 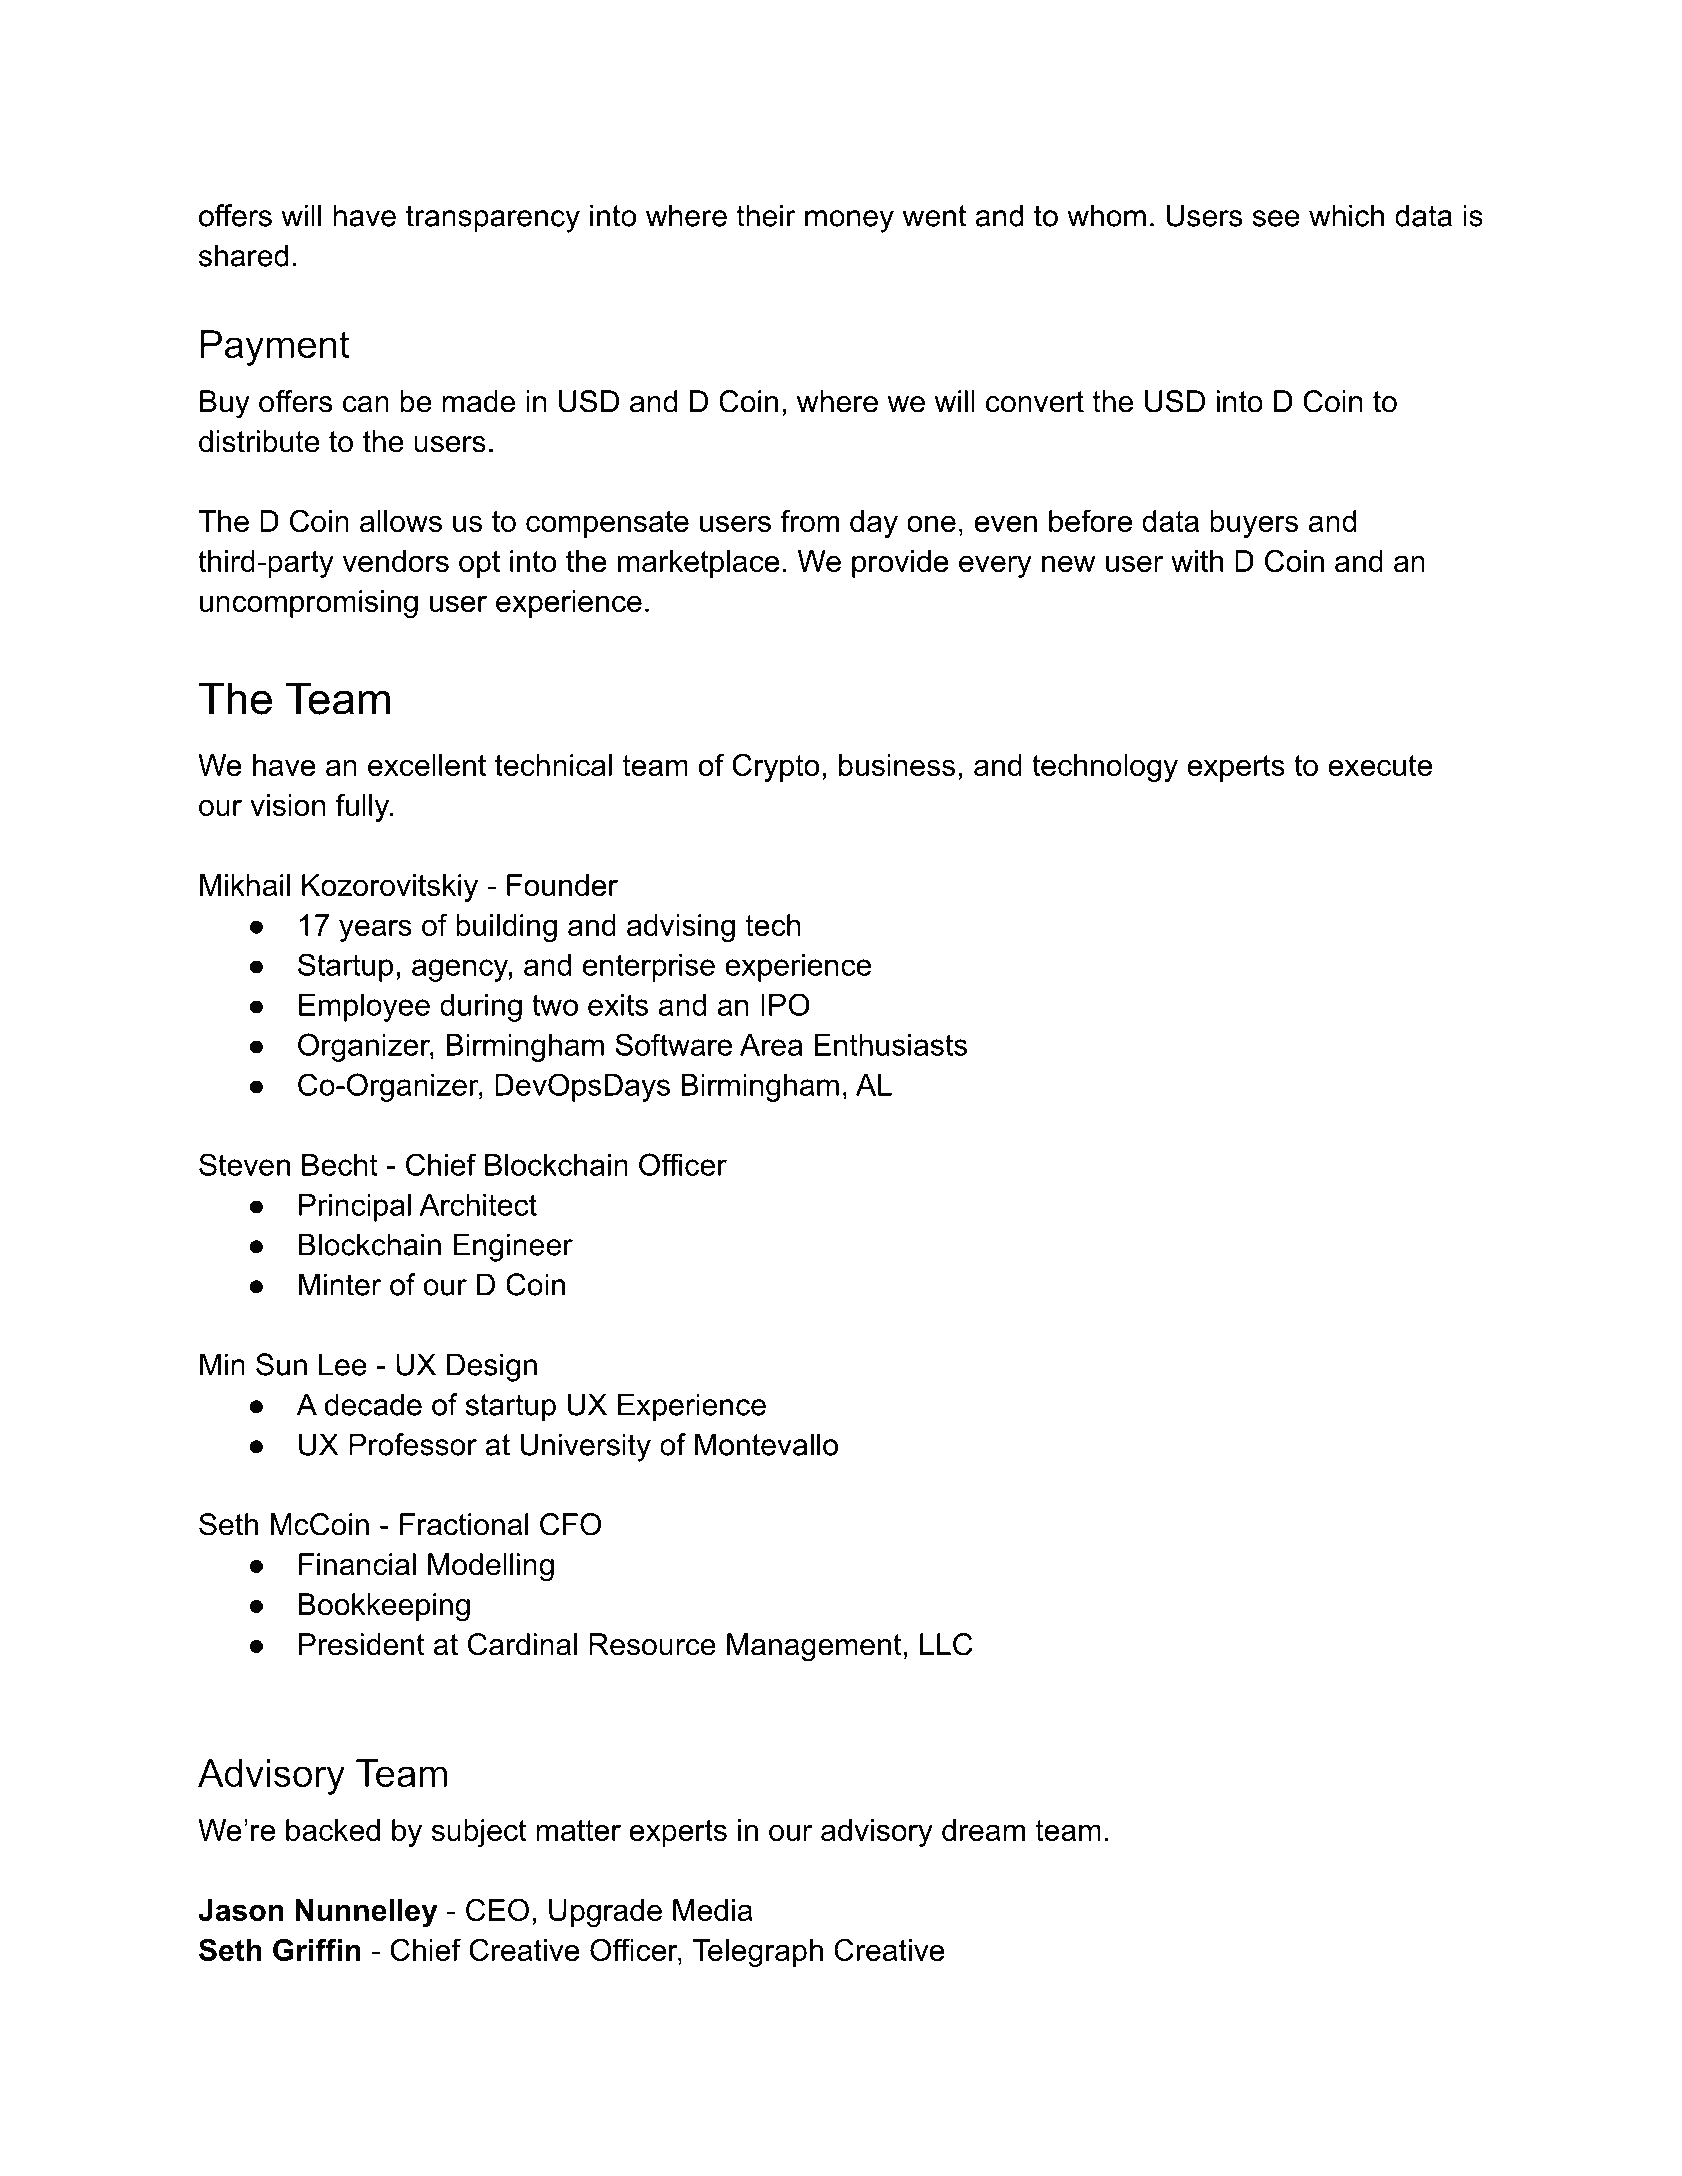 What do you see at coordinates (849, 221) in the screenshot?
I see `money` at bounding box center [849, 221].
